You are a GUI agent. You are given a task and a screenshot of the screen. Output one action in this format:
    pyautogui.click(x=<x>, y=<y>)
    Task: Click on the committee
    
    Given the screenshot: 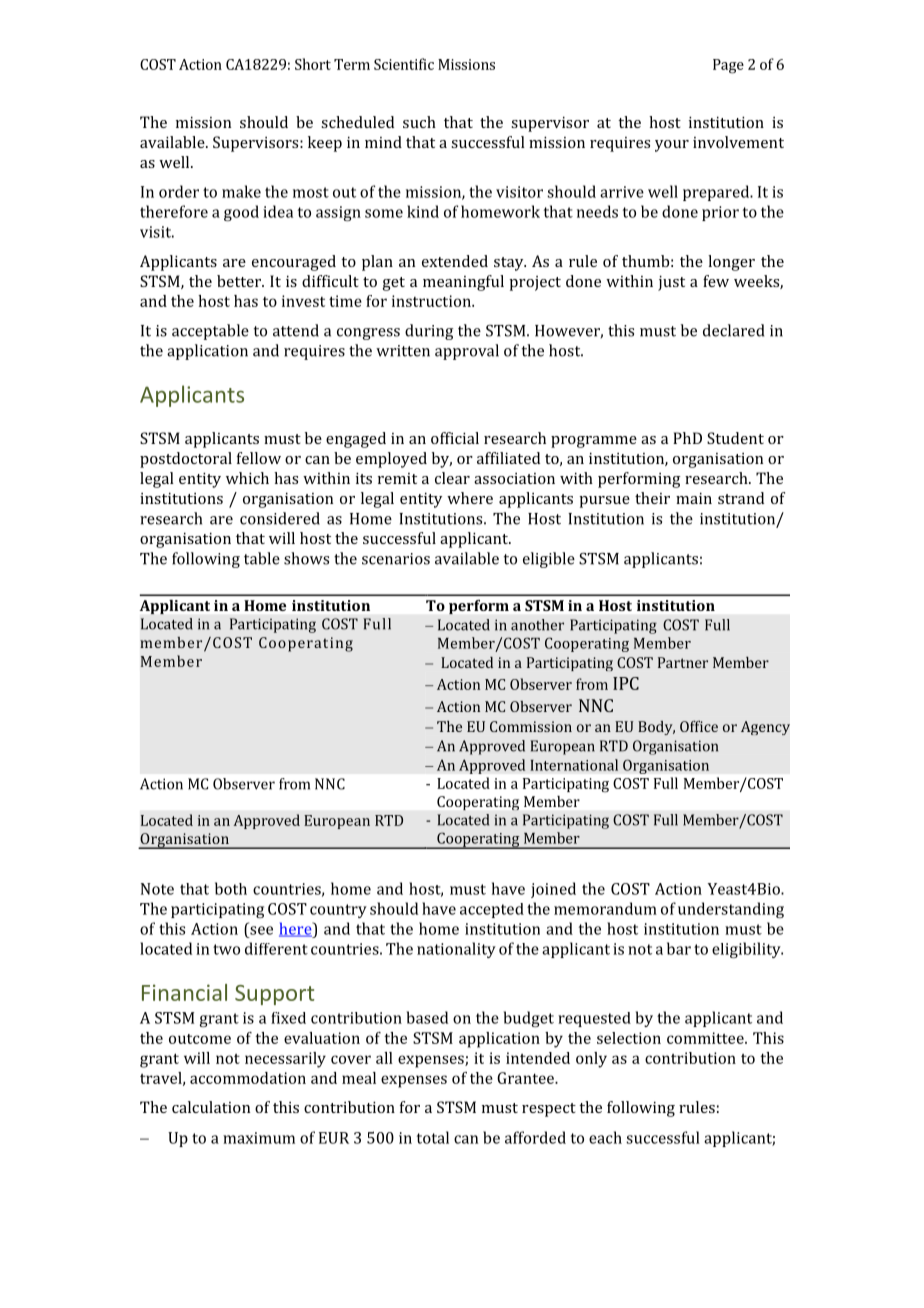 What is the action you would take?
    pyautogui.click(x=706, y=1038)
